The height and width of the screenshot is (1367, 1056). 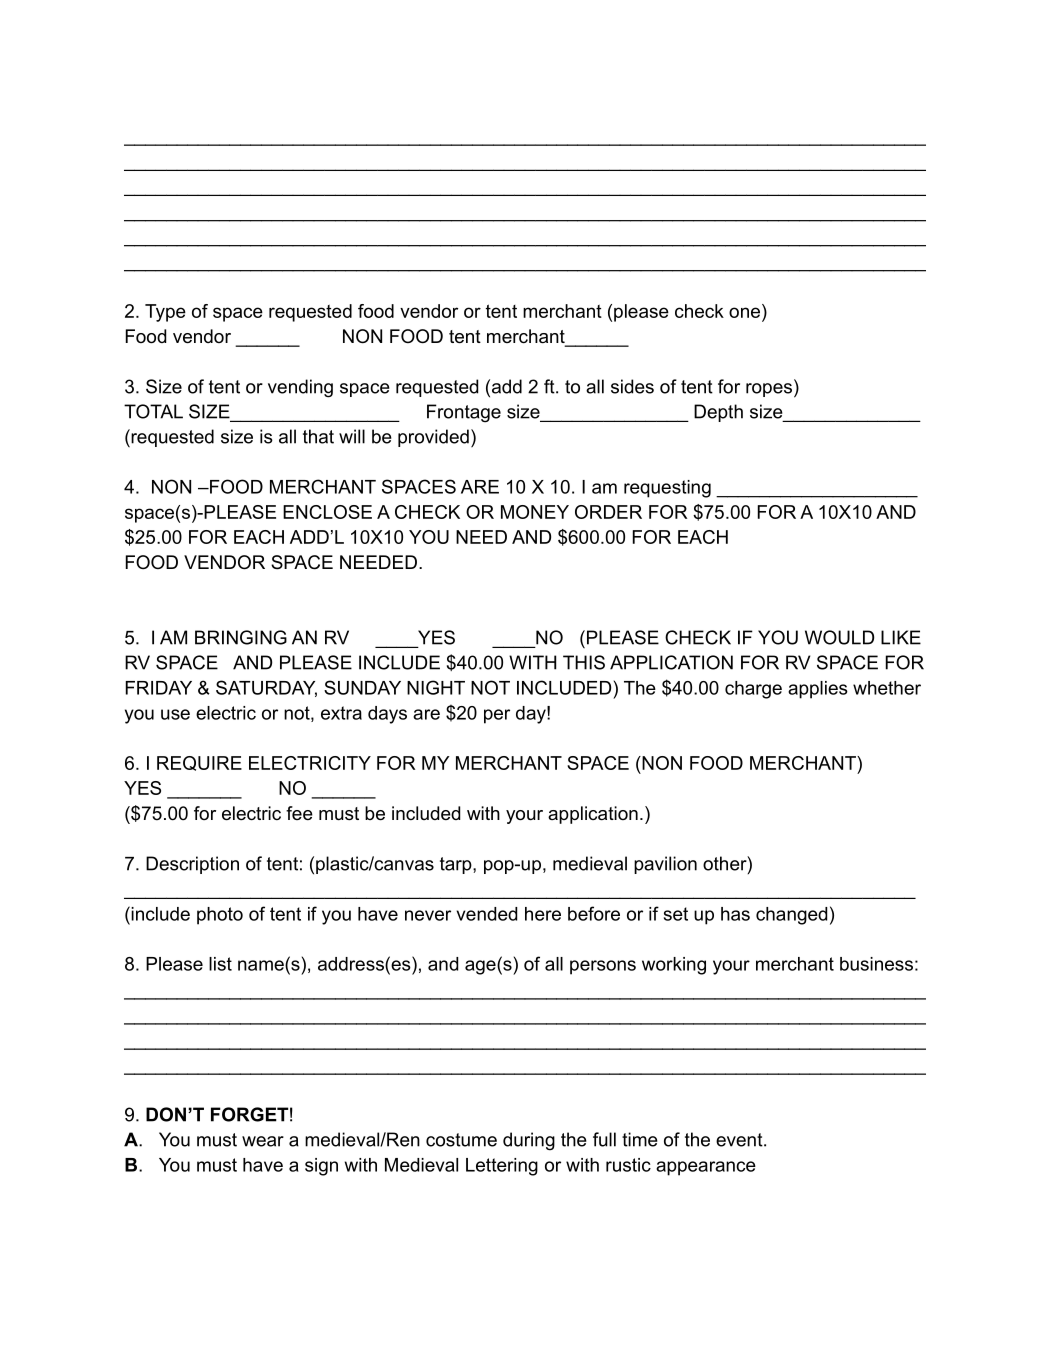 I want to click on appearance, so click(x=706, y=1168).
